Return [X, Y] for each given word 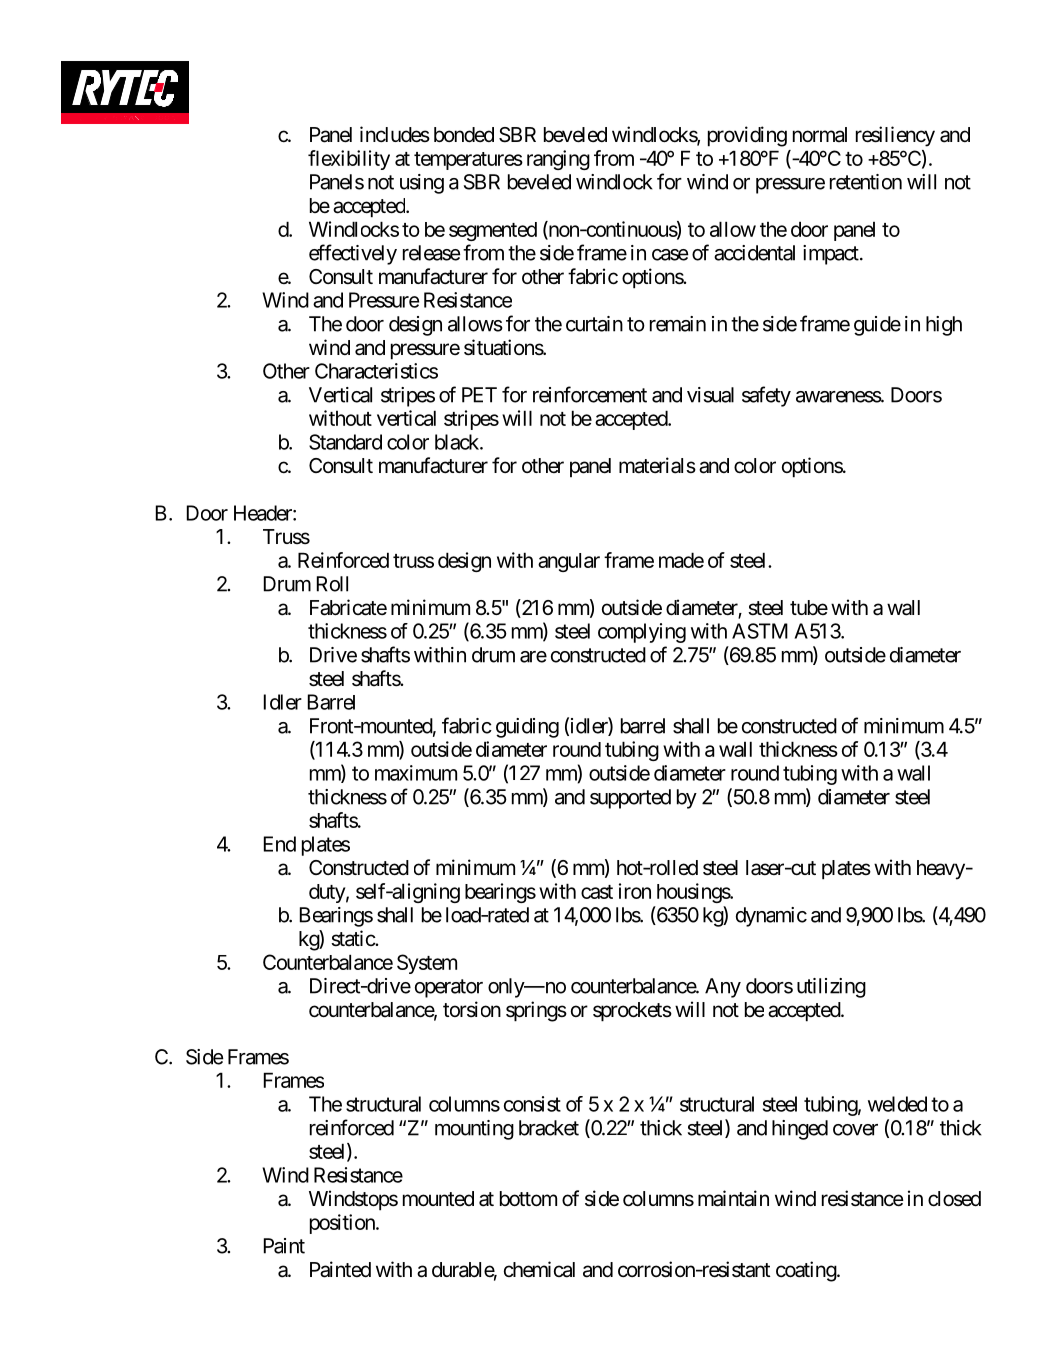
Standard [345, 442]
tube [809, 607]
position [343, 1224]
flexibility [349, 160]
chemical [539, 1269]
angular [569, 562]
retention [866, 182]
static [353, 938]
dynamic [771, 917]
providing [747, 136]
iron [635, 891]
